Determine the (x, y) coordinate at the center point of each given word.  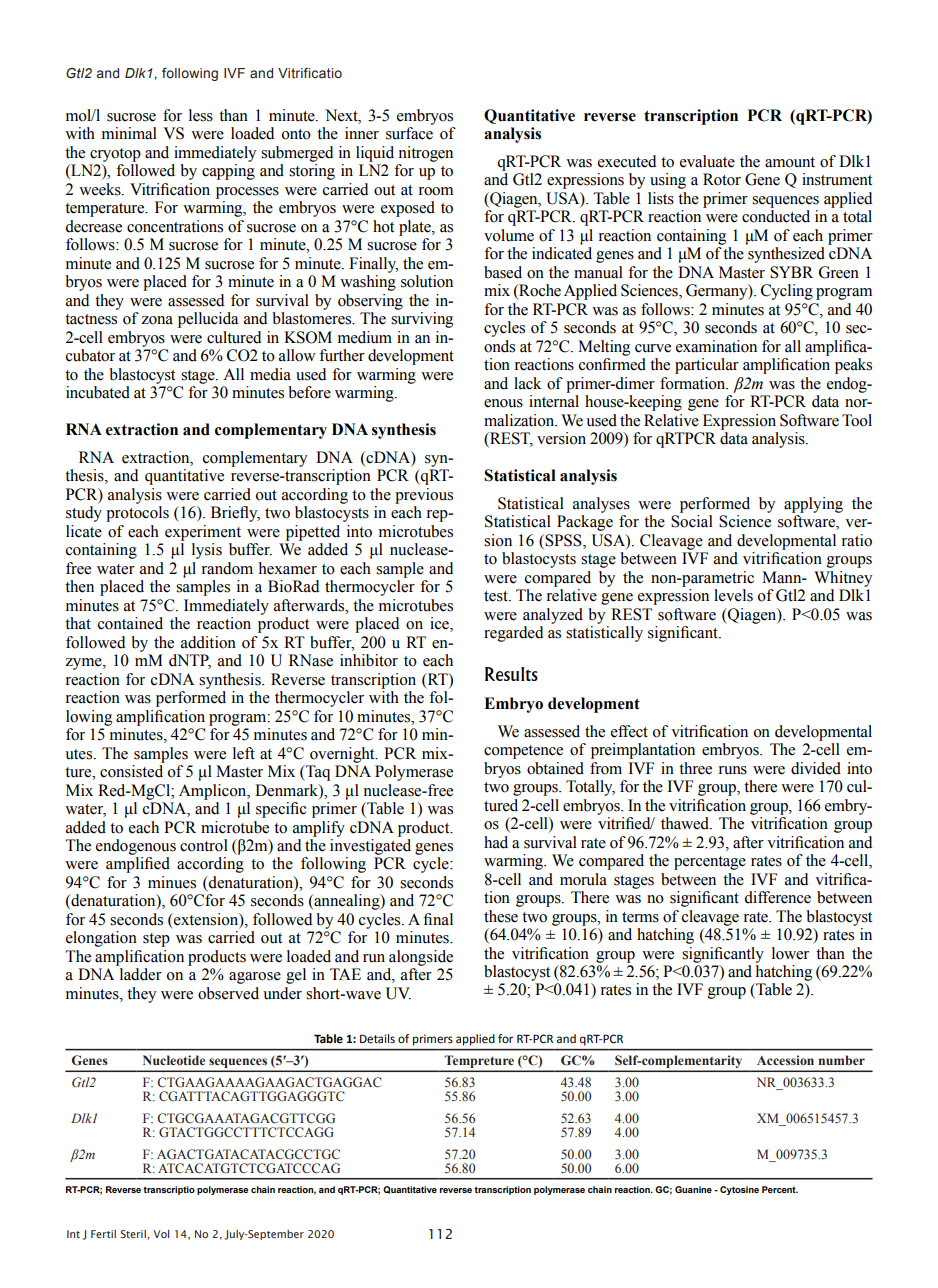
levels (733, 595)
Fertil (103, 1234)
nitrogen (426, 154)
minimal (129, 133)
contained (130, 623)
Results (511, 674)
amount (790, 162)
